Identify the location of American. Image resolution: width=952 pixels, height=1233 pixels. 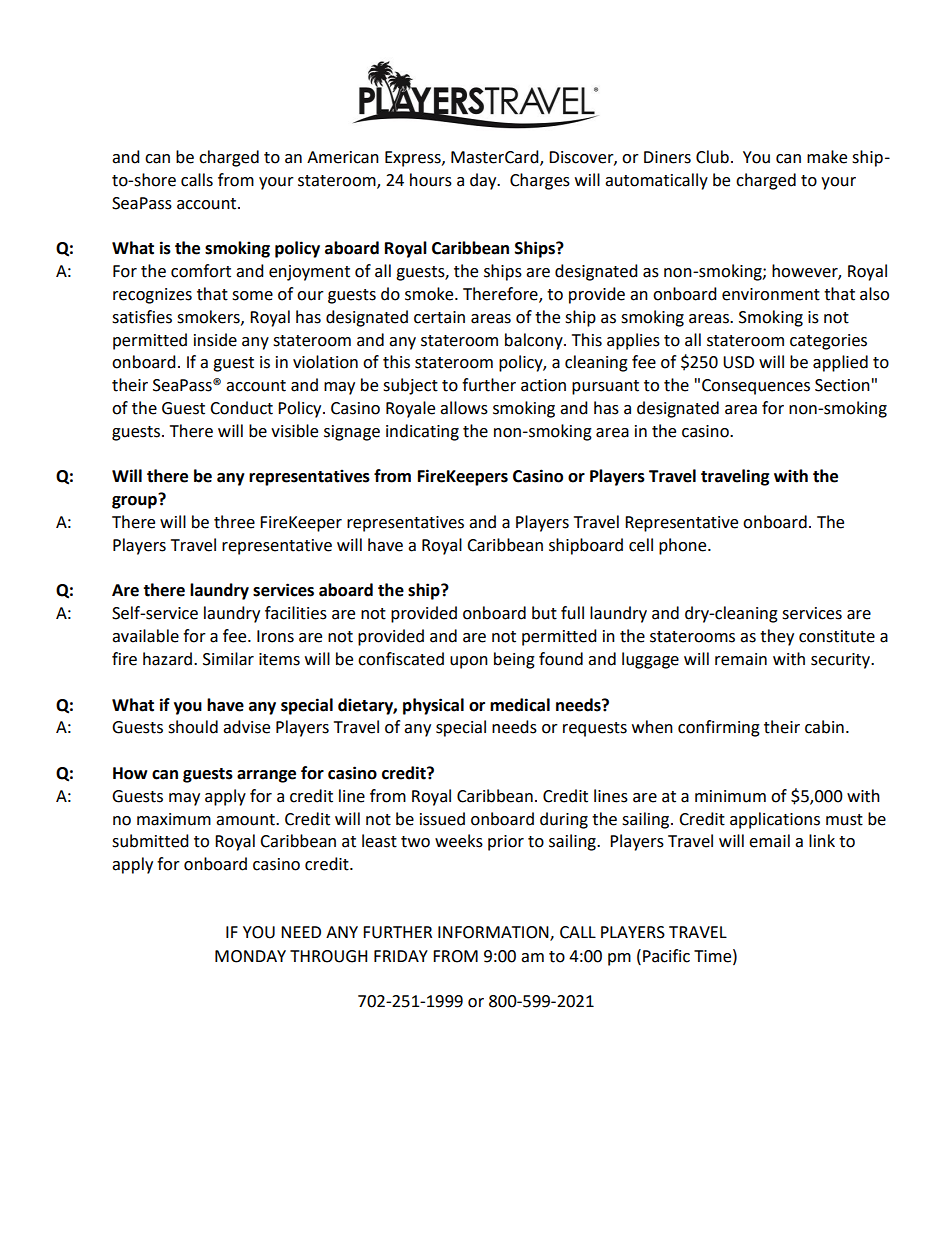
(343, 157).
